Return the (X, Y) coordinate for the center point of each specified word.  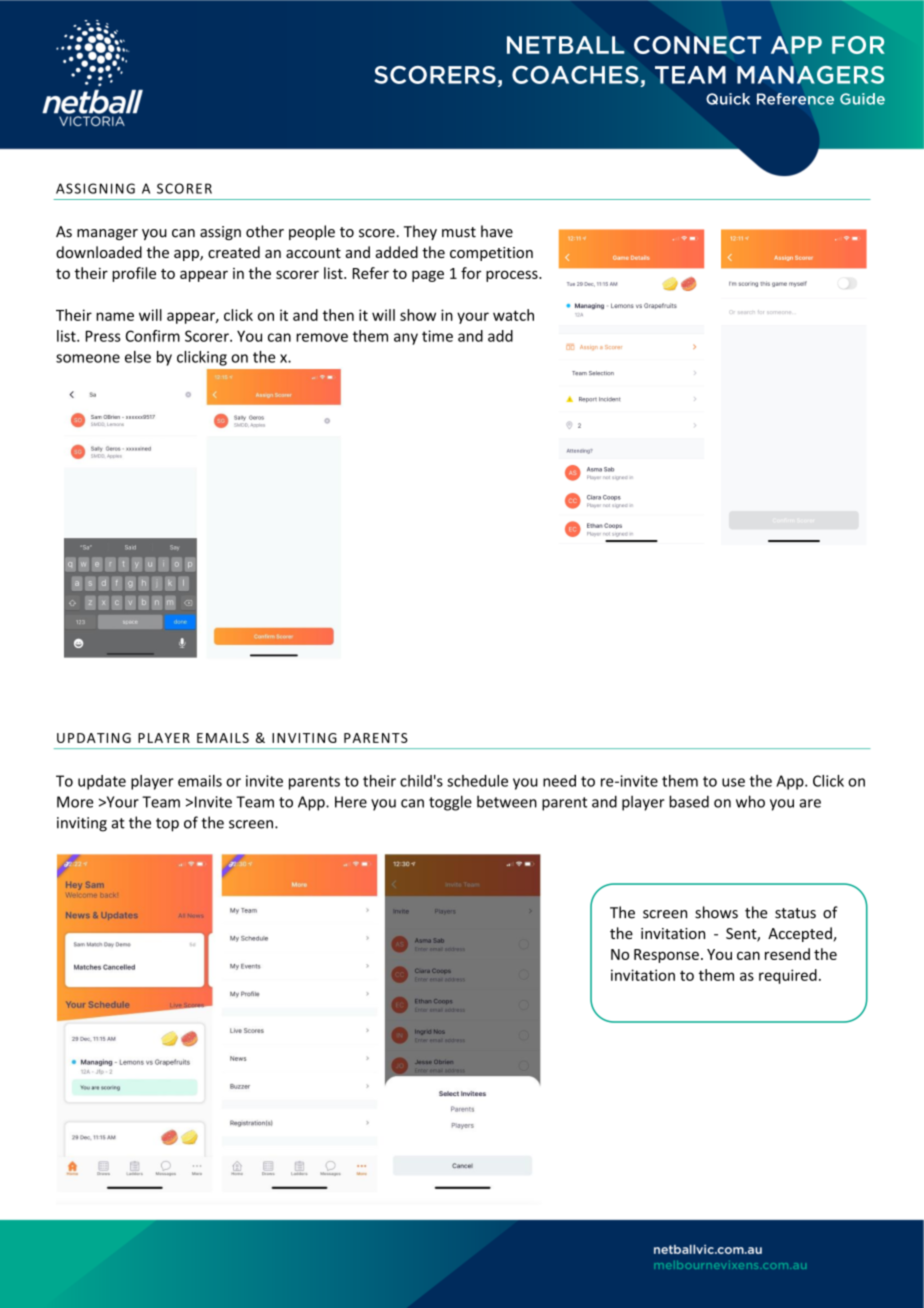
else (138, 357)
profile (134, 274)
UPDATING (94, 738)
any (406, 339)
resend (787, 954)
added (397, 252)
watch (513, 315)
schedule (477, 781)
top (167, 825)
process (513, 276)
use (733, 782)
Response (666, 956)
